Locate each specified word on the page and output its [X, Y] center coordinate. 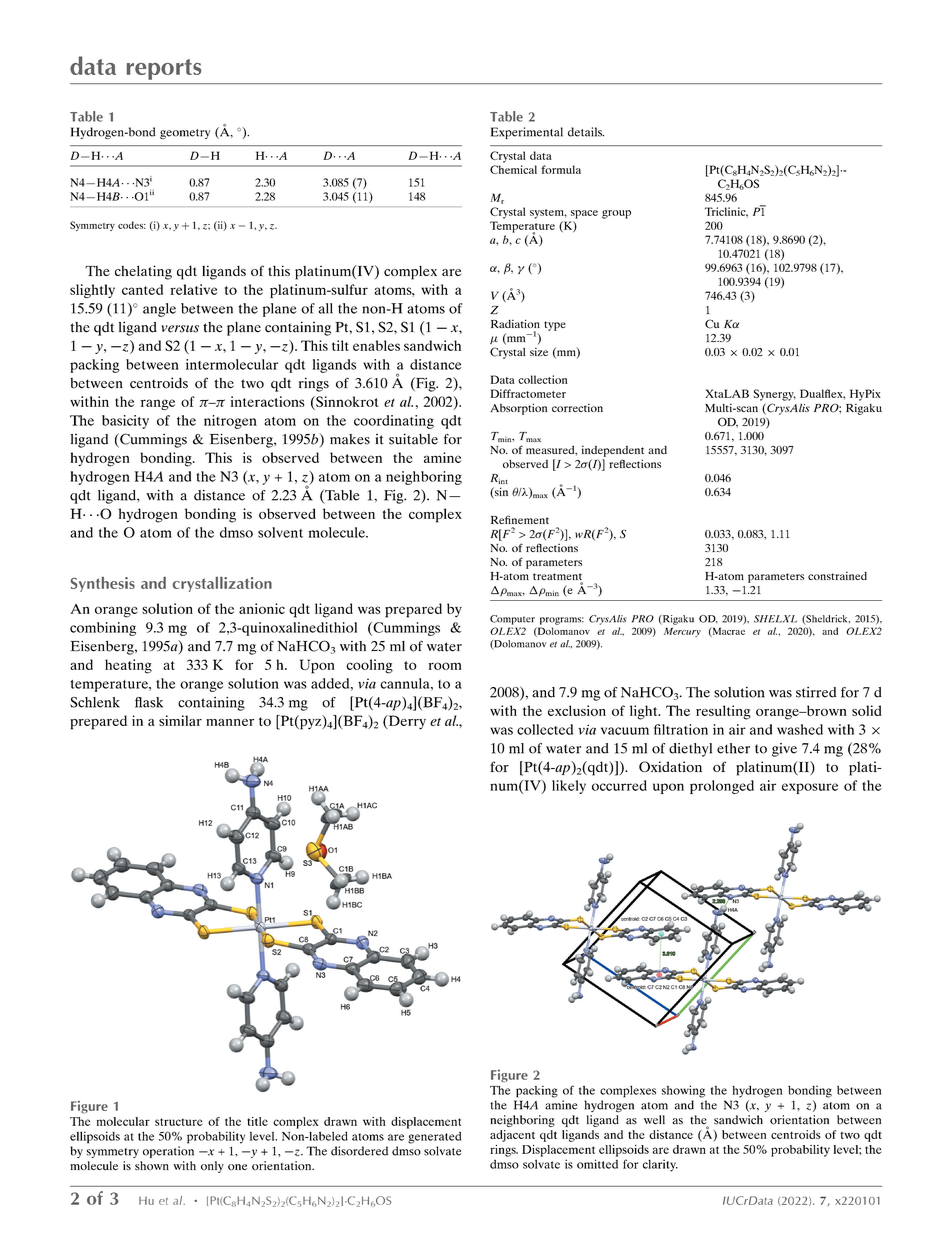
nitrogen [230, 422]
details [586, 132]
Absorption [518, 409]
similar [180, 720]
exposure [810, 788]
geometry [185, 134]
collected [545, 729]
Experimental [527, 133]
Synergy [775, 395]
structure [179, 1122]
